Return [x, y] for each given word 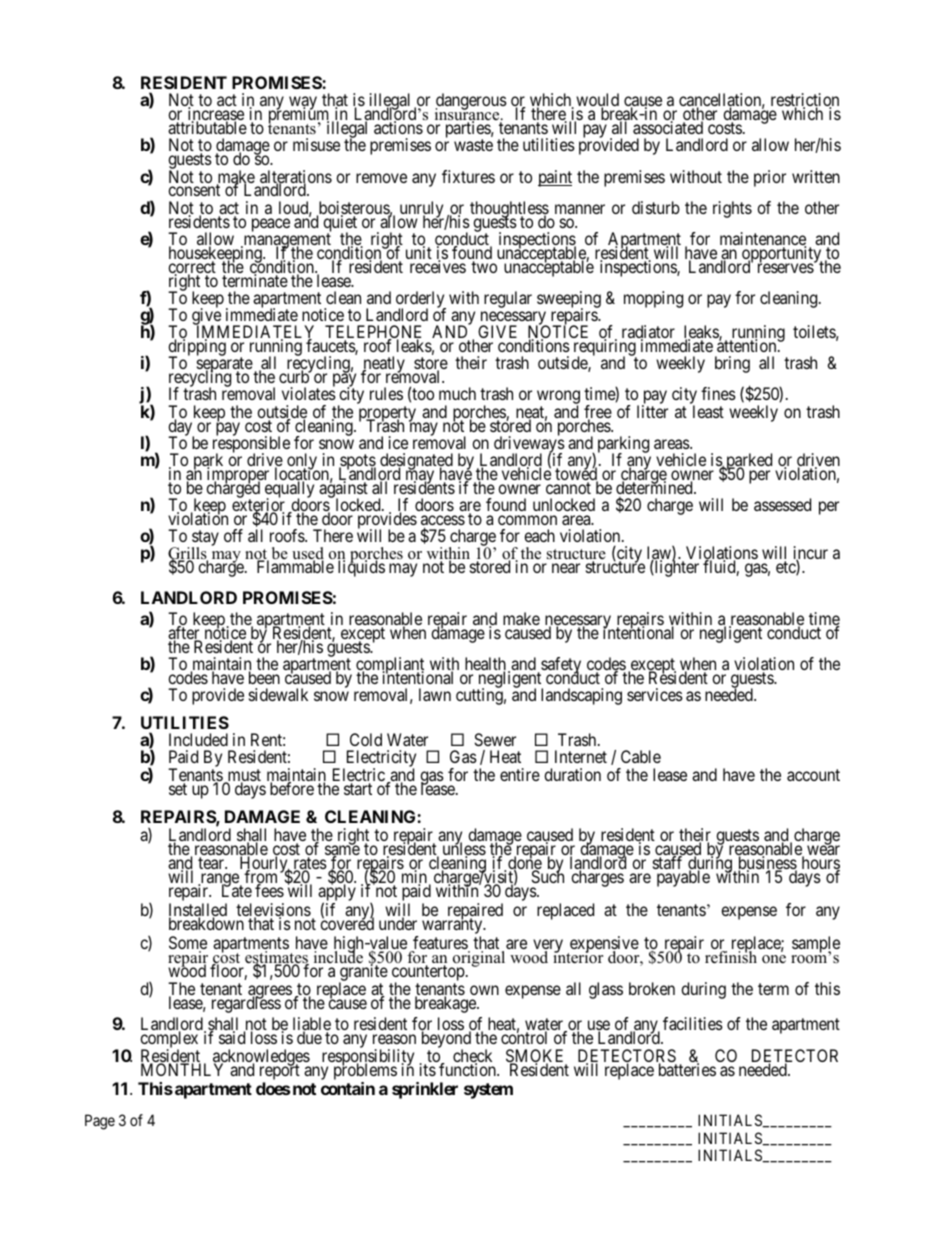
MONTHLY [182, 1069]
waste [473, 145]
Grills [188, 555]
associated [668, 127]
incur [811, 554]
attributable [207, 127]
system [488, 1091]
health [487, 665]
